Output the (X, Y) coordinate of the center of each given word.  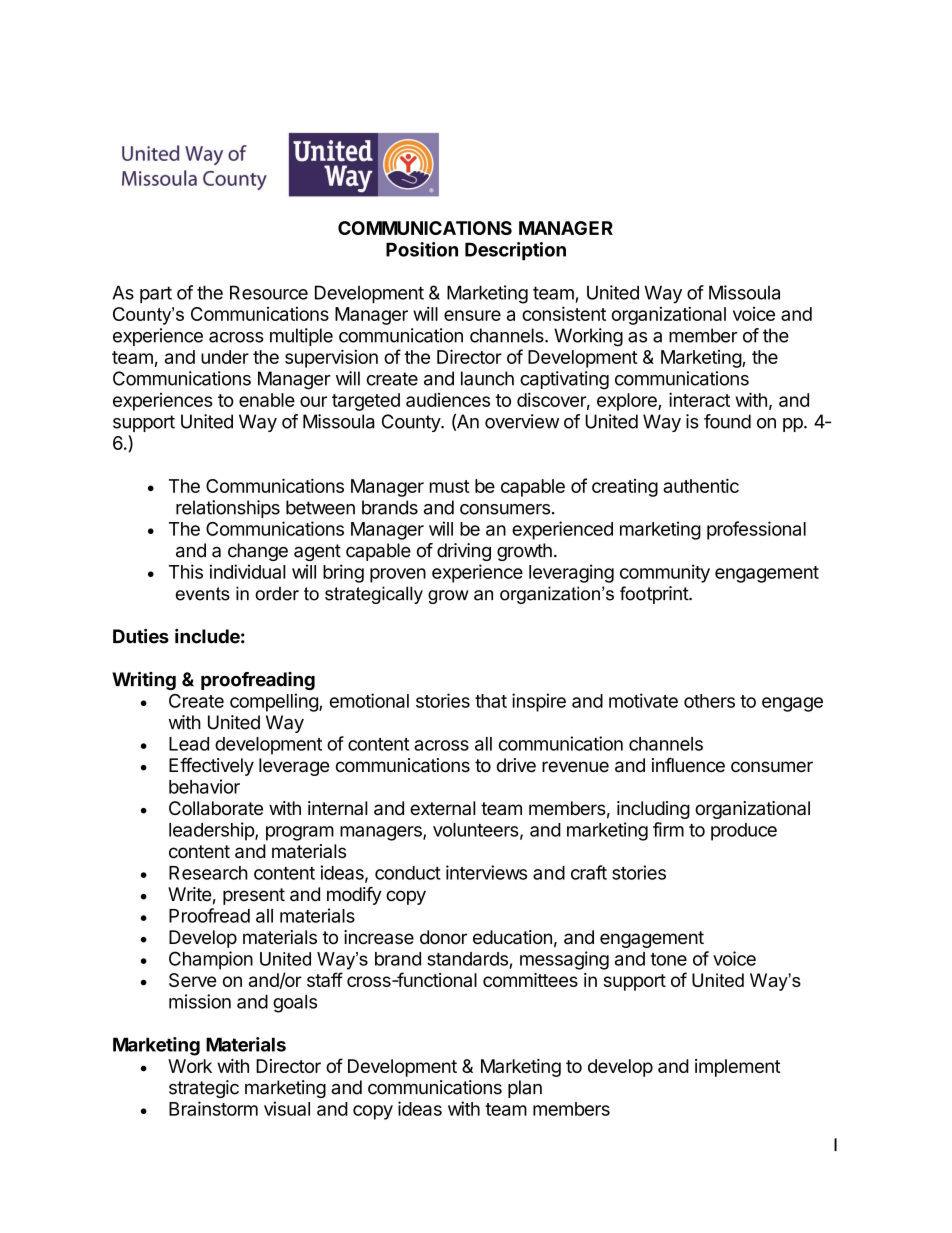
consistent (564, 313)
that (491, 701)
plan (525, 1089)
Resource (269, 292)
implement (738, 1068)
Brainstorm (213, 1108)
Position (422, 249)
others (709, 701)
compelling (275, 702)
